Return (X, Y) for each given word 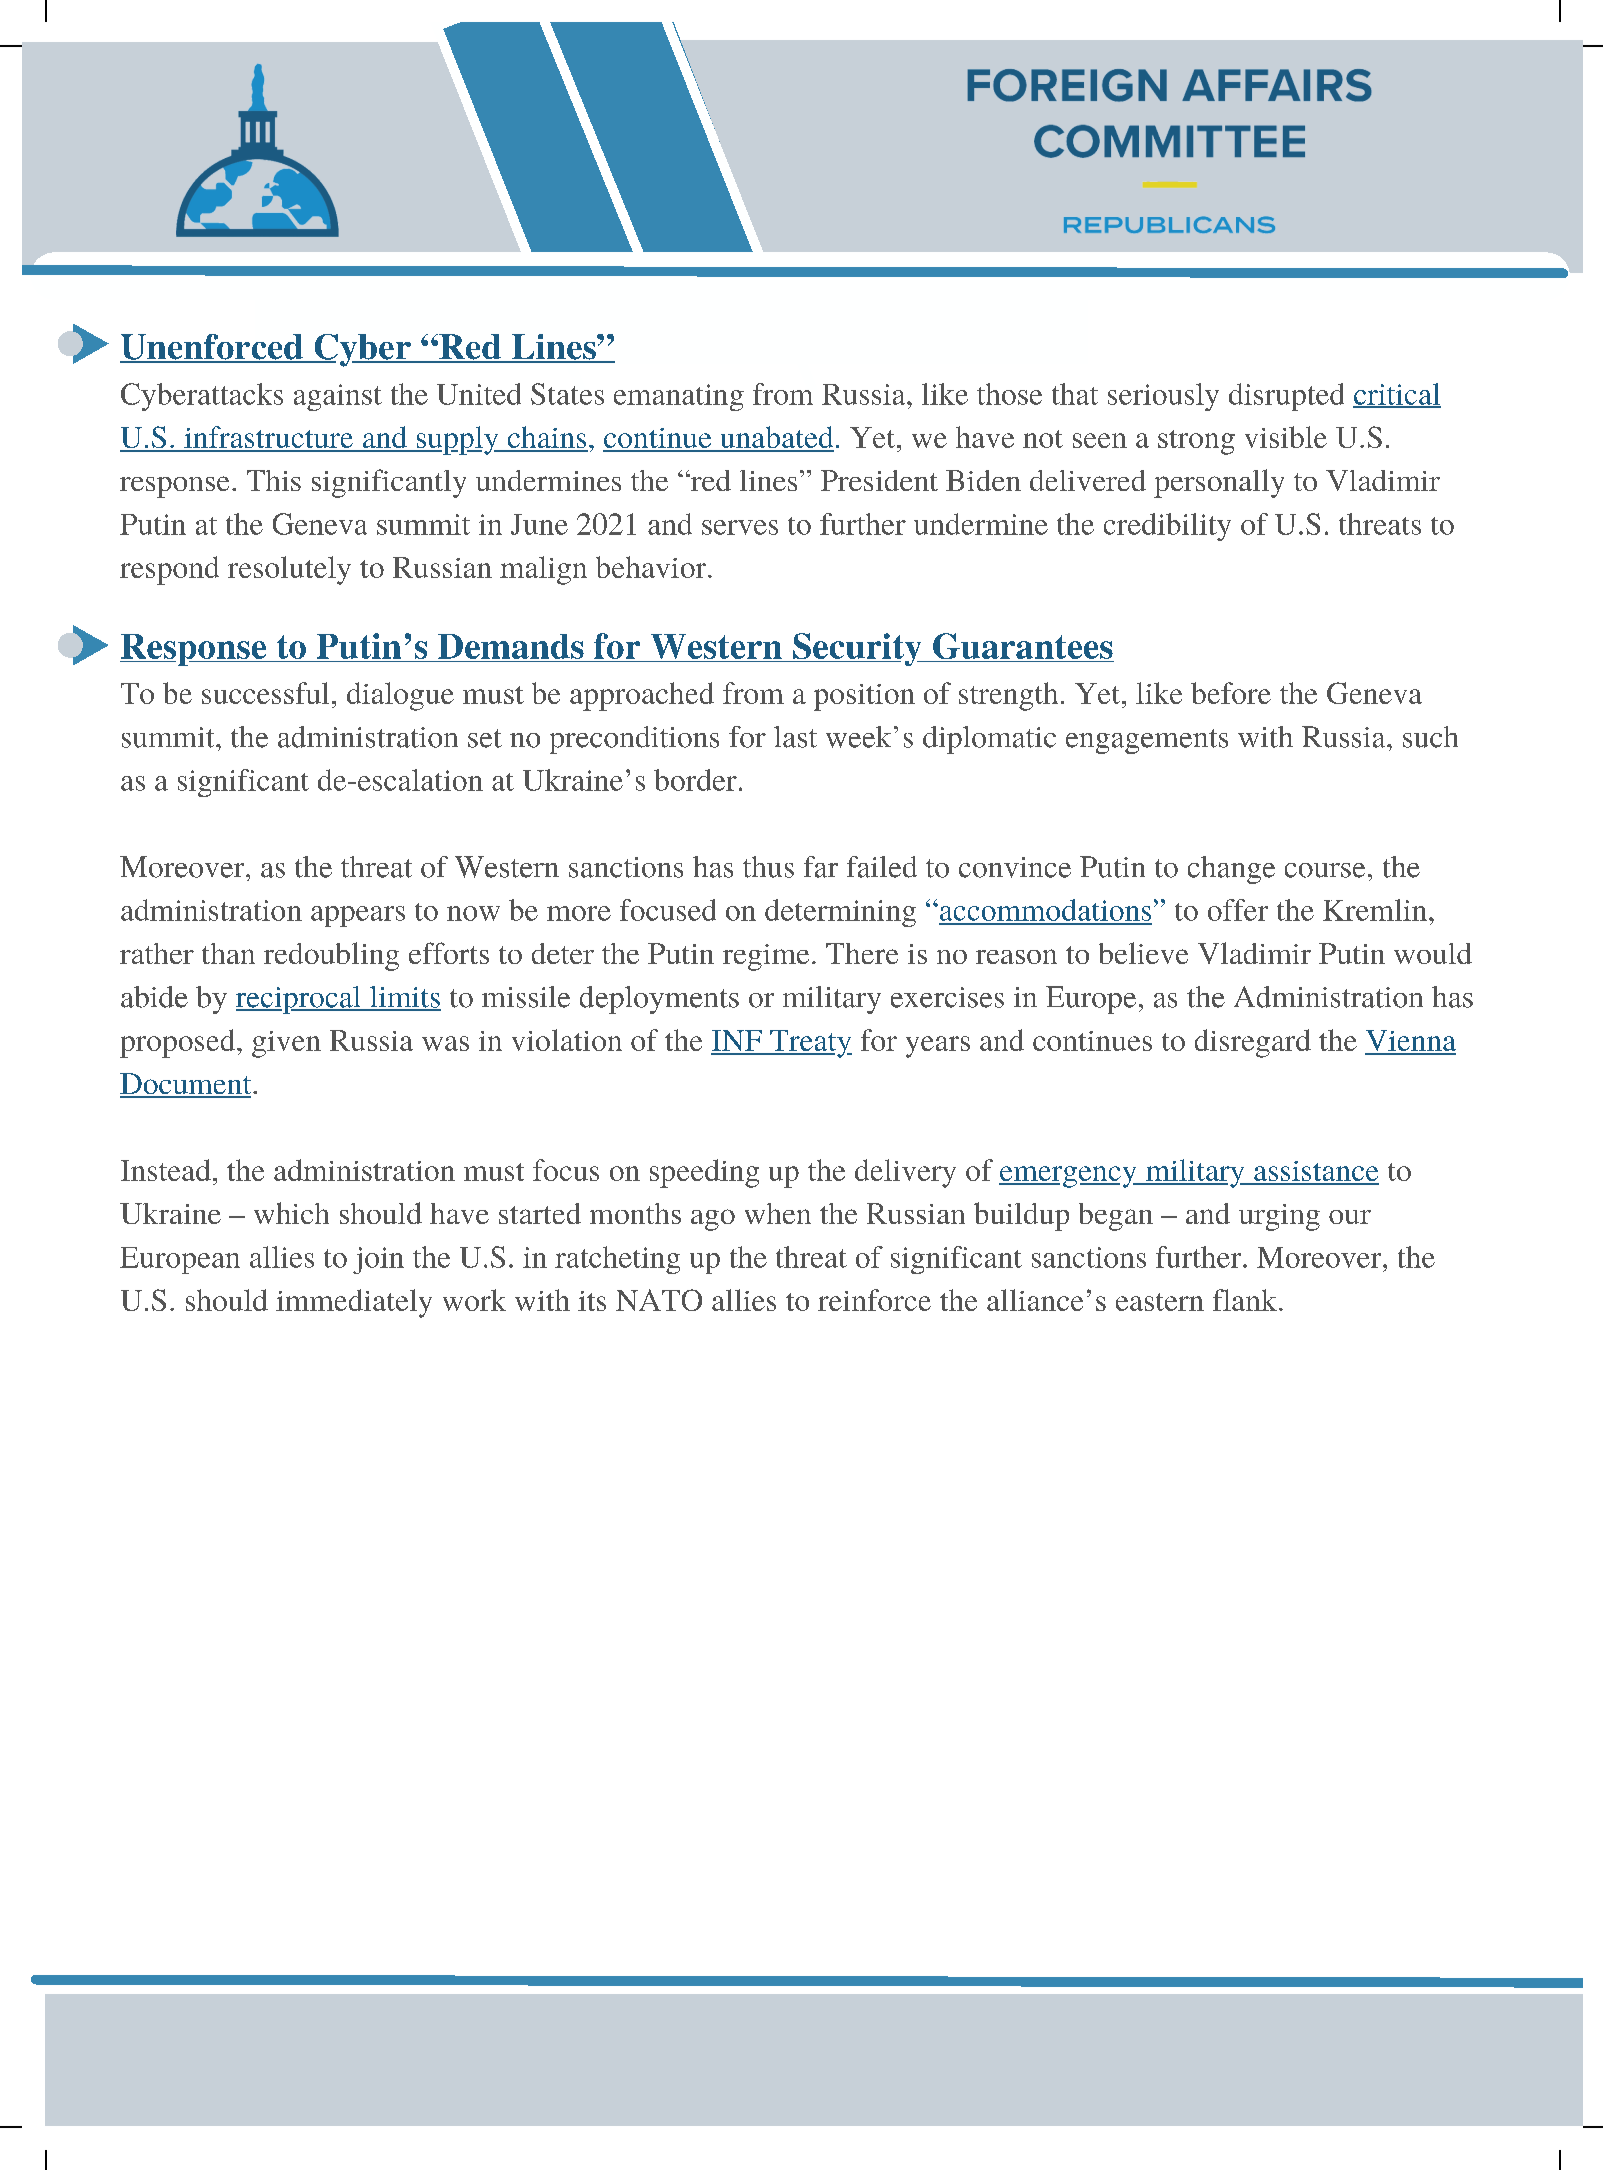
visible (1286, 437)
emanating (679, 397)
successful (265, 693)
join (378, 1260)
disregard (1253, 1043)
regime (766, 957)
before (1231, 693)
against (338, 397)
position (864, 697)
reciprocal (299, 1000)
